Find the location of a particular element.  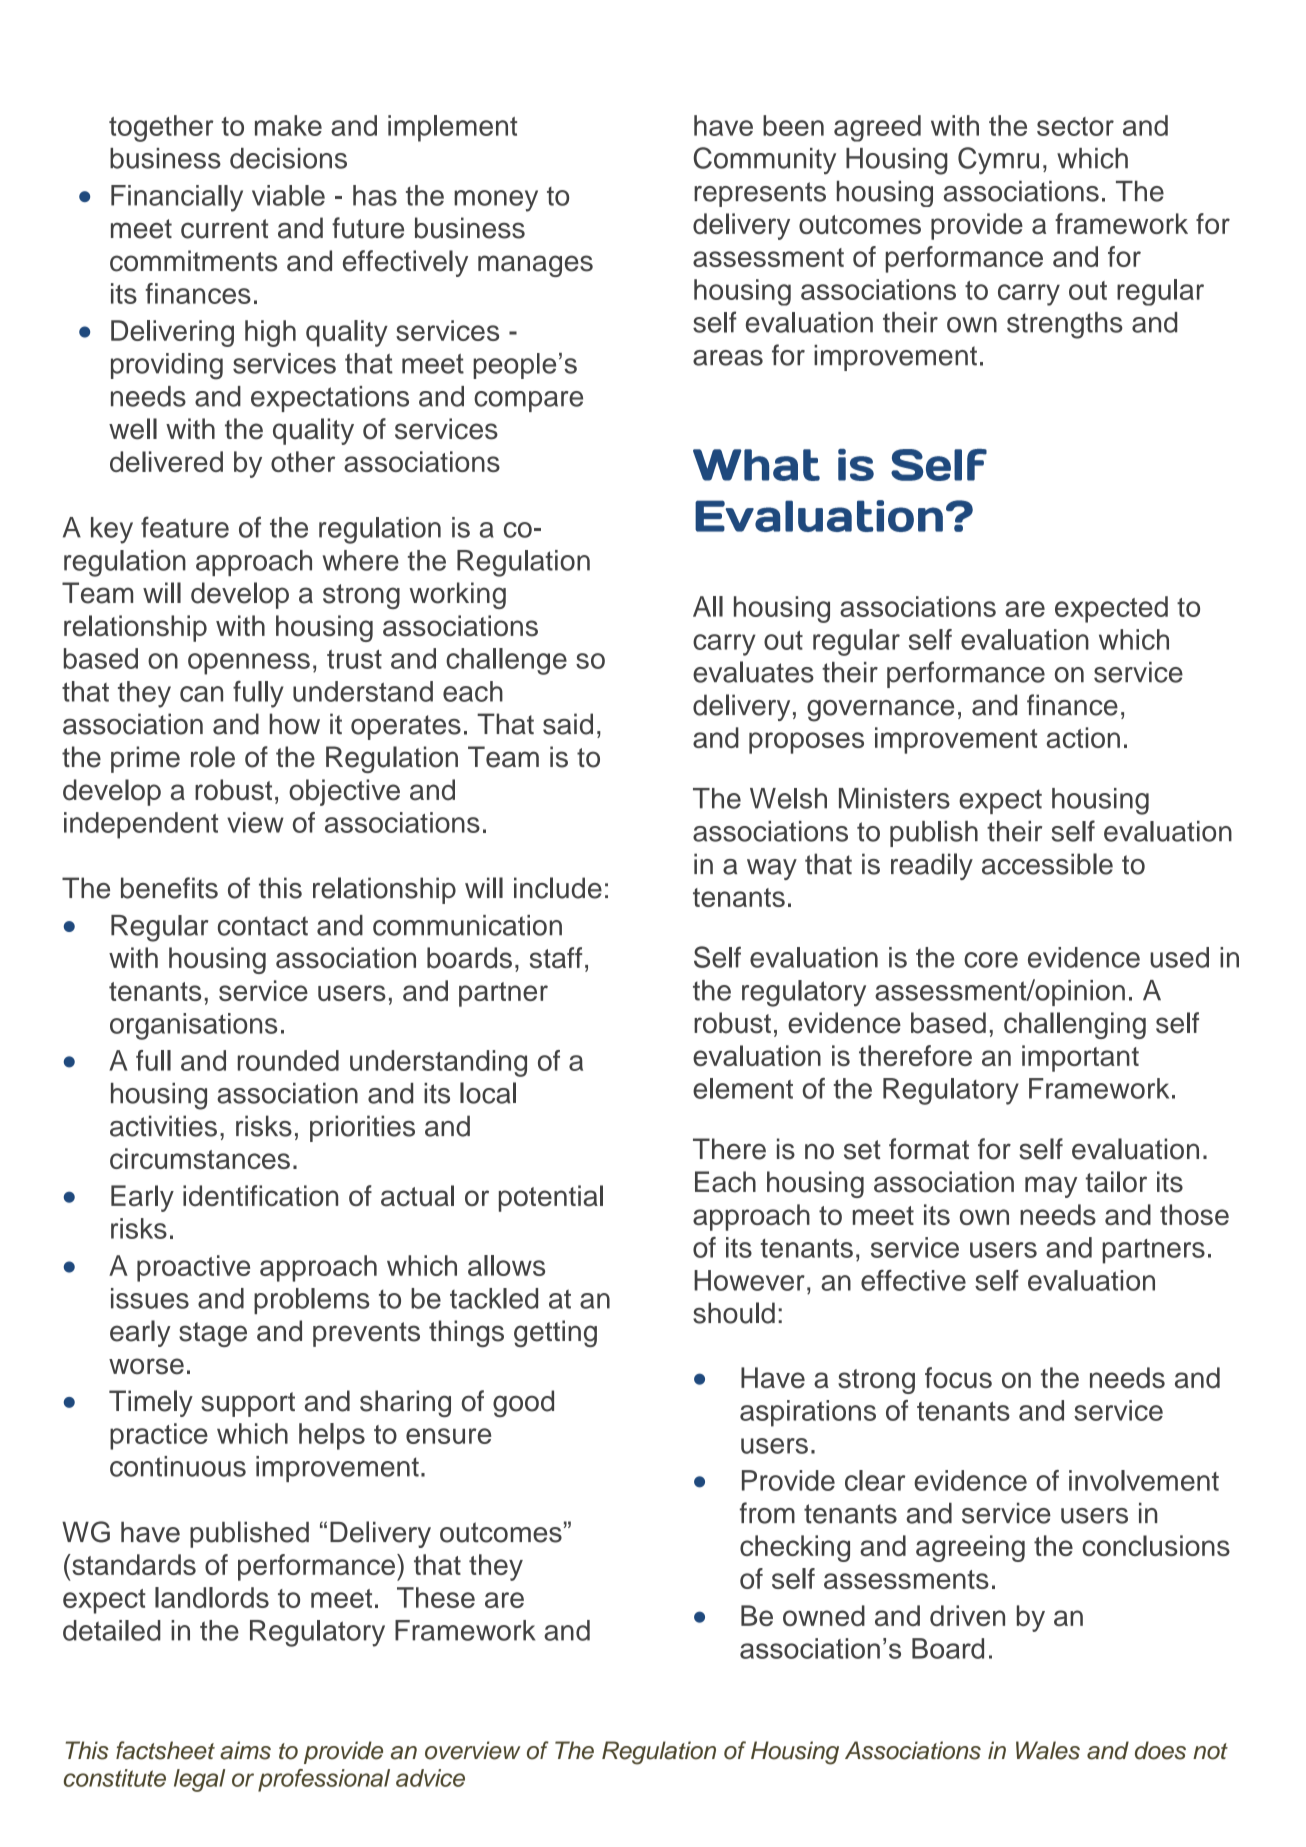

contact is located at coordinates (263, 926).
